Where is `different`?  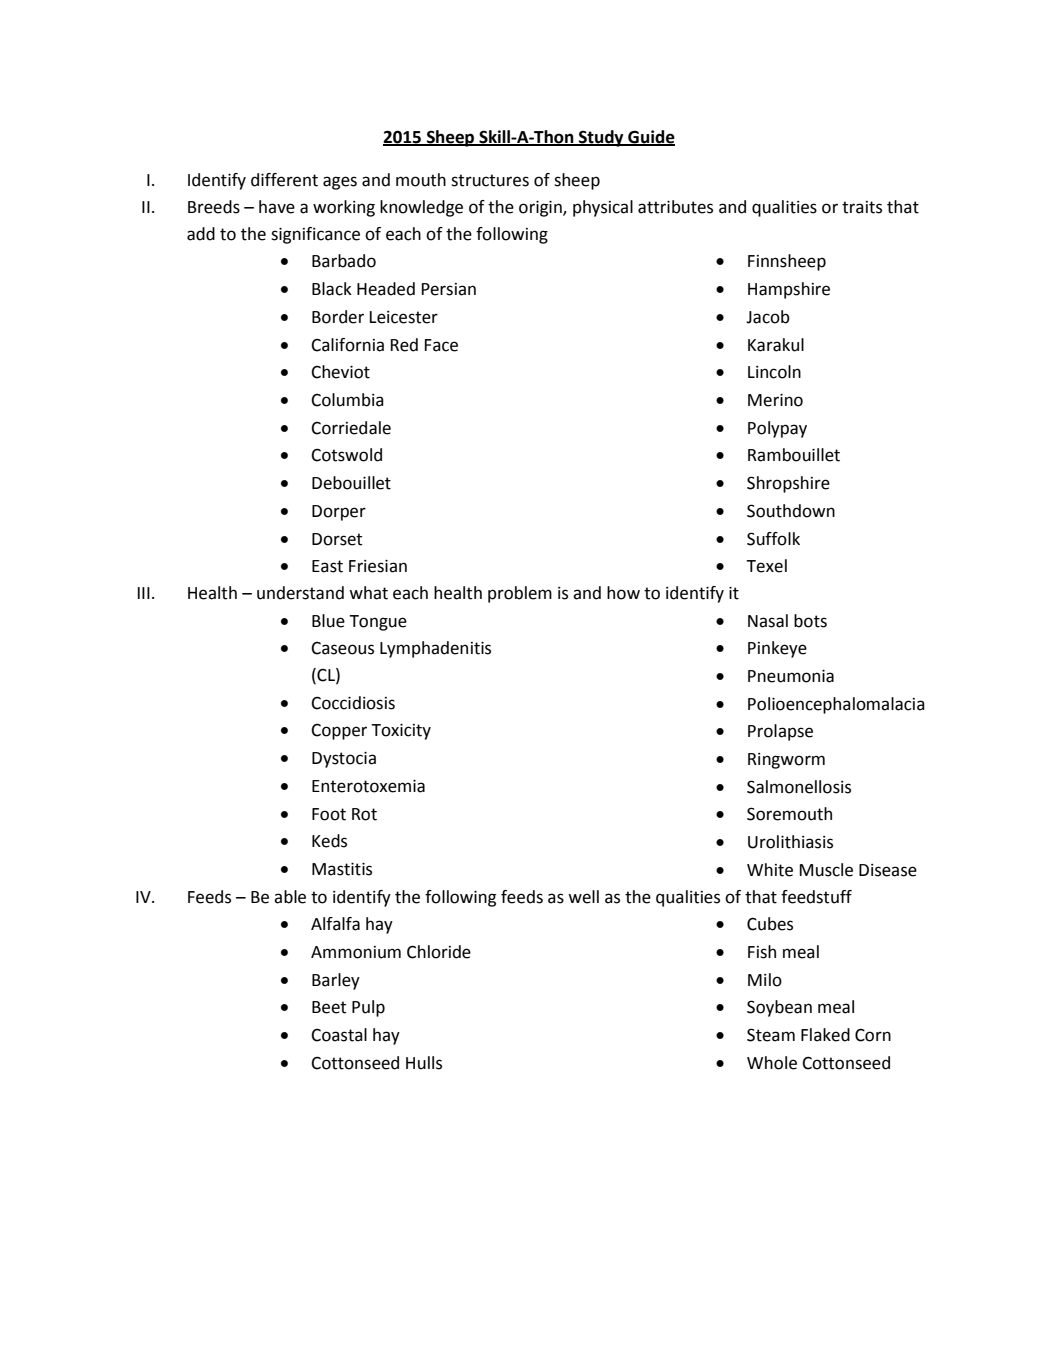 different is located at coordinates (284, 180).
